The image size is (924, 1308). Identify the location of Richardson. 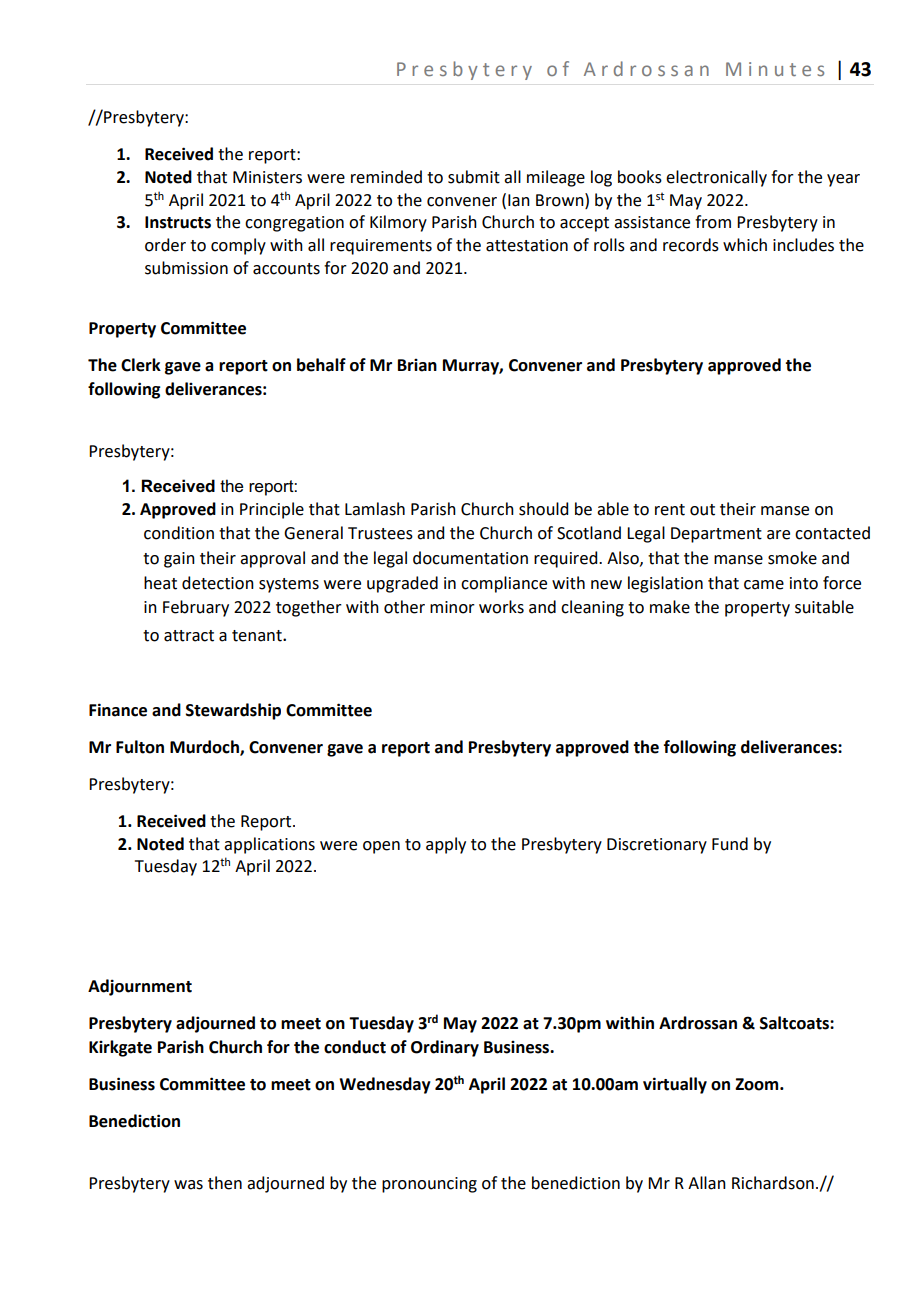
(773, 1183).
